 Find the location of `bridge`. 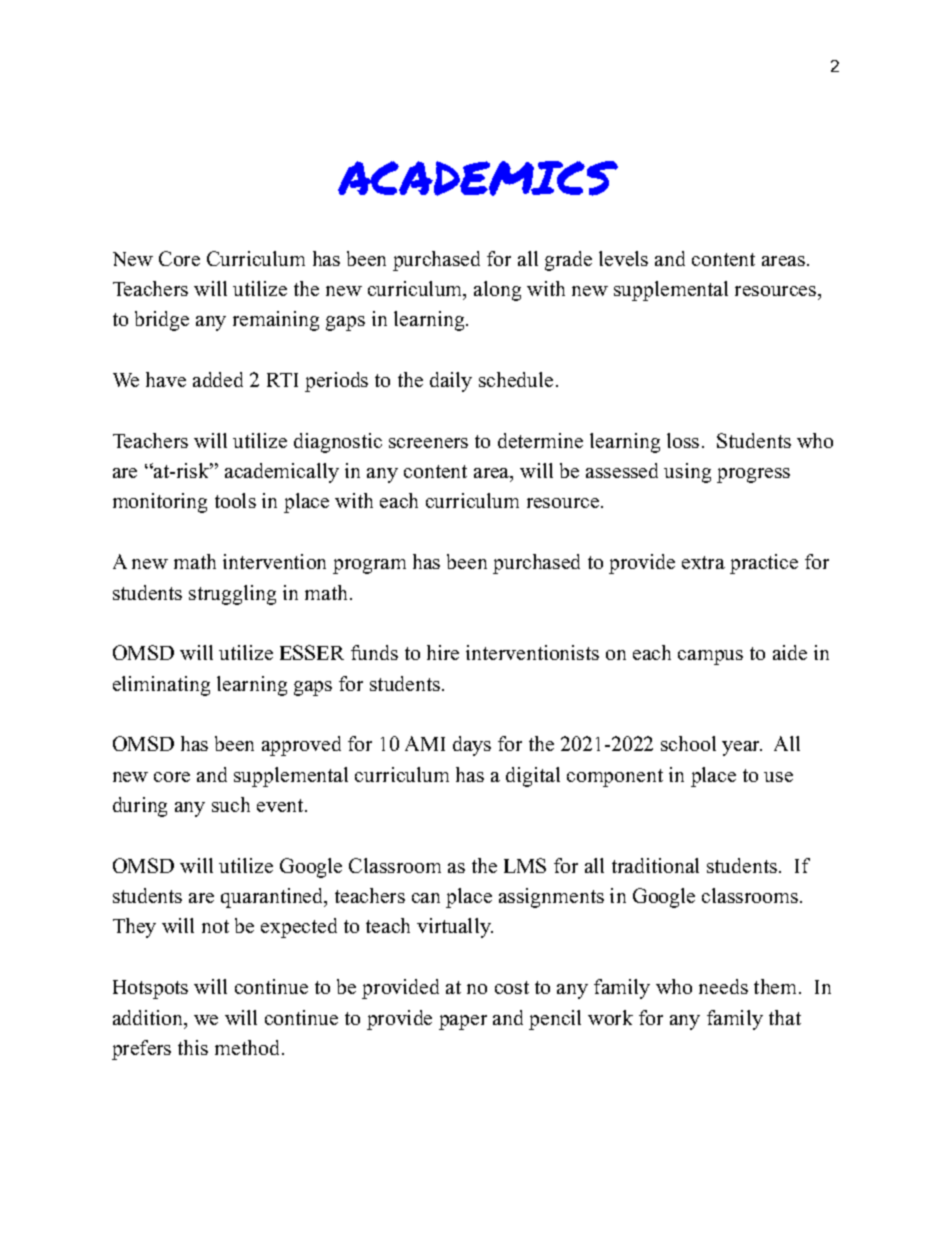

bridge is located at coordinates (162, 321).
